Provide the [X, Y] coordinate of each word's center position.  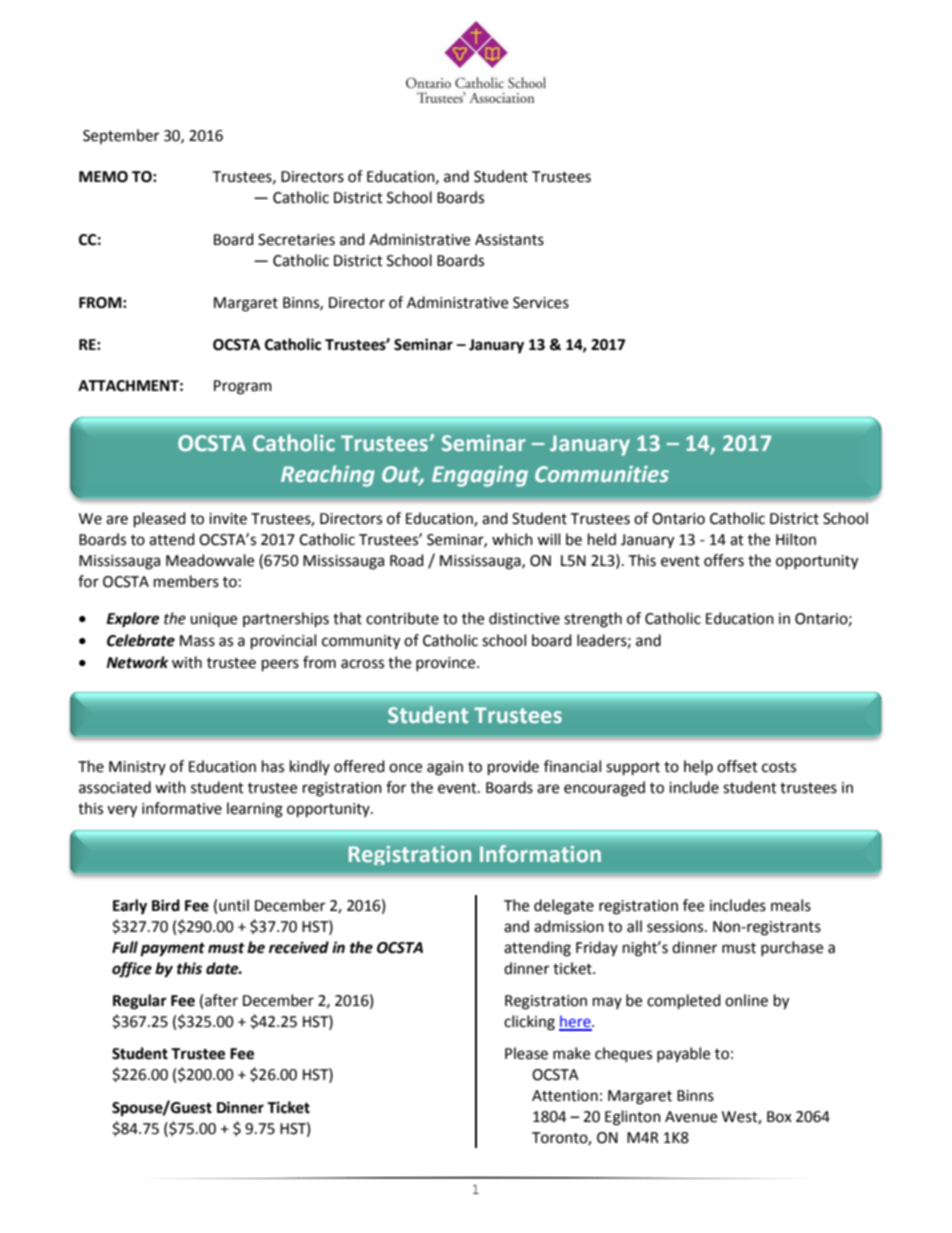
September [121, 136]
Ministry [137, 768]
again [445, 768]
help [698, 767]
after [221, 1000]
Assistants [509, 240]
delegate [564, 907]
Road [407, 560]
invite [228, 519]
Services [541, 303]
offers [724, 560]
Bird [166, 905]
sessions [676, 927]
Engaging [480, 476]
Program [243, 387]
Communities [602, 474]
